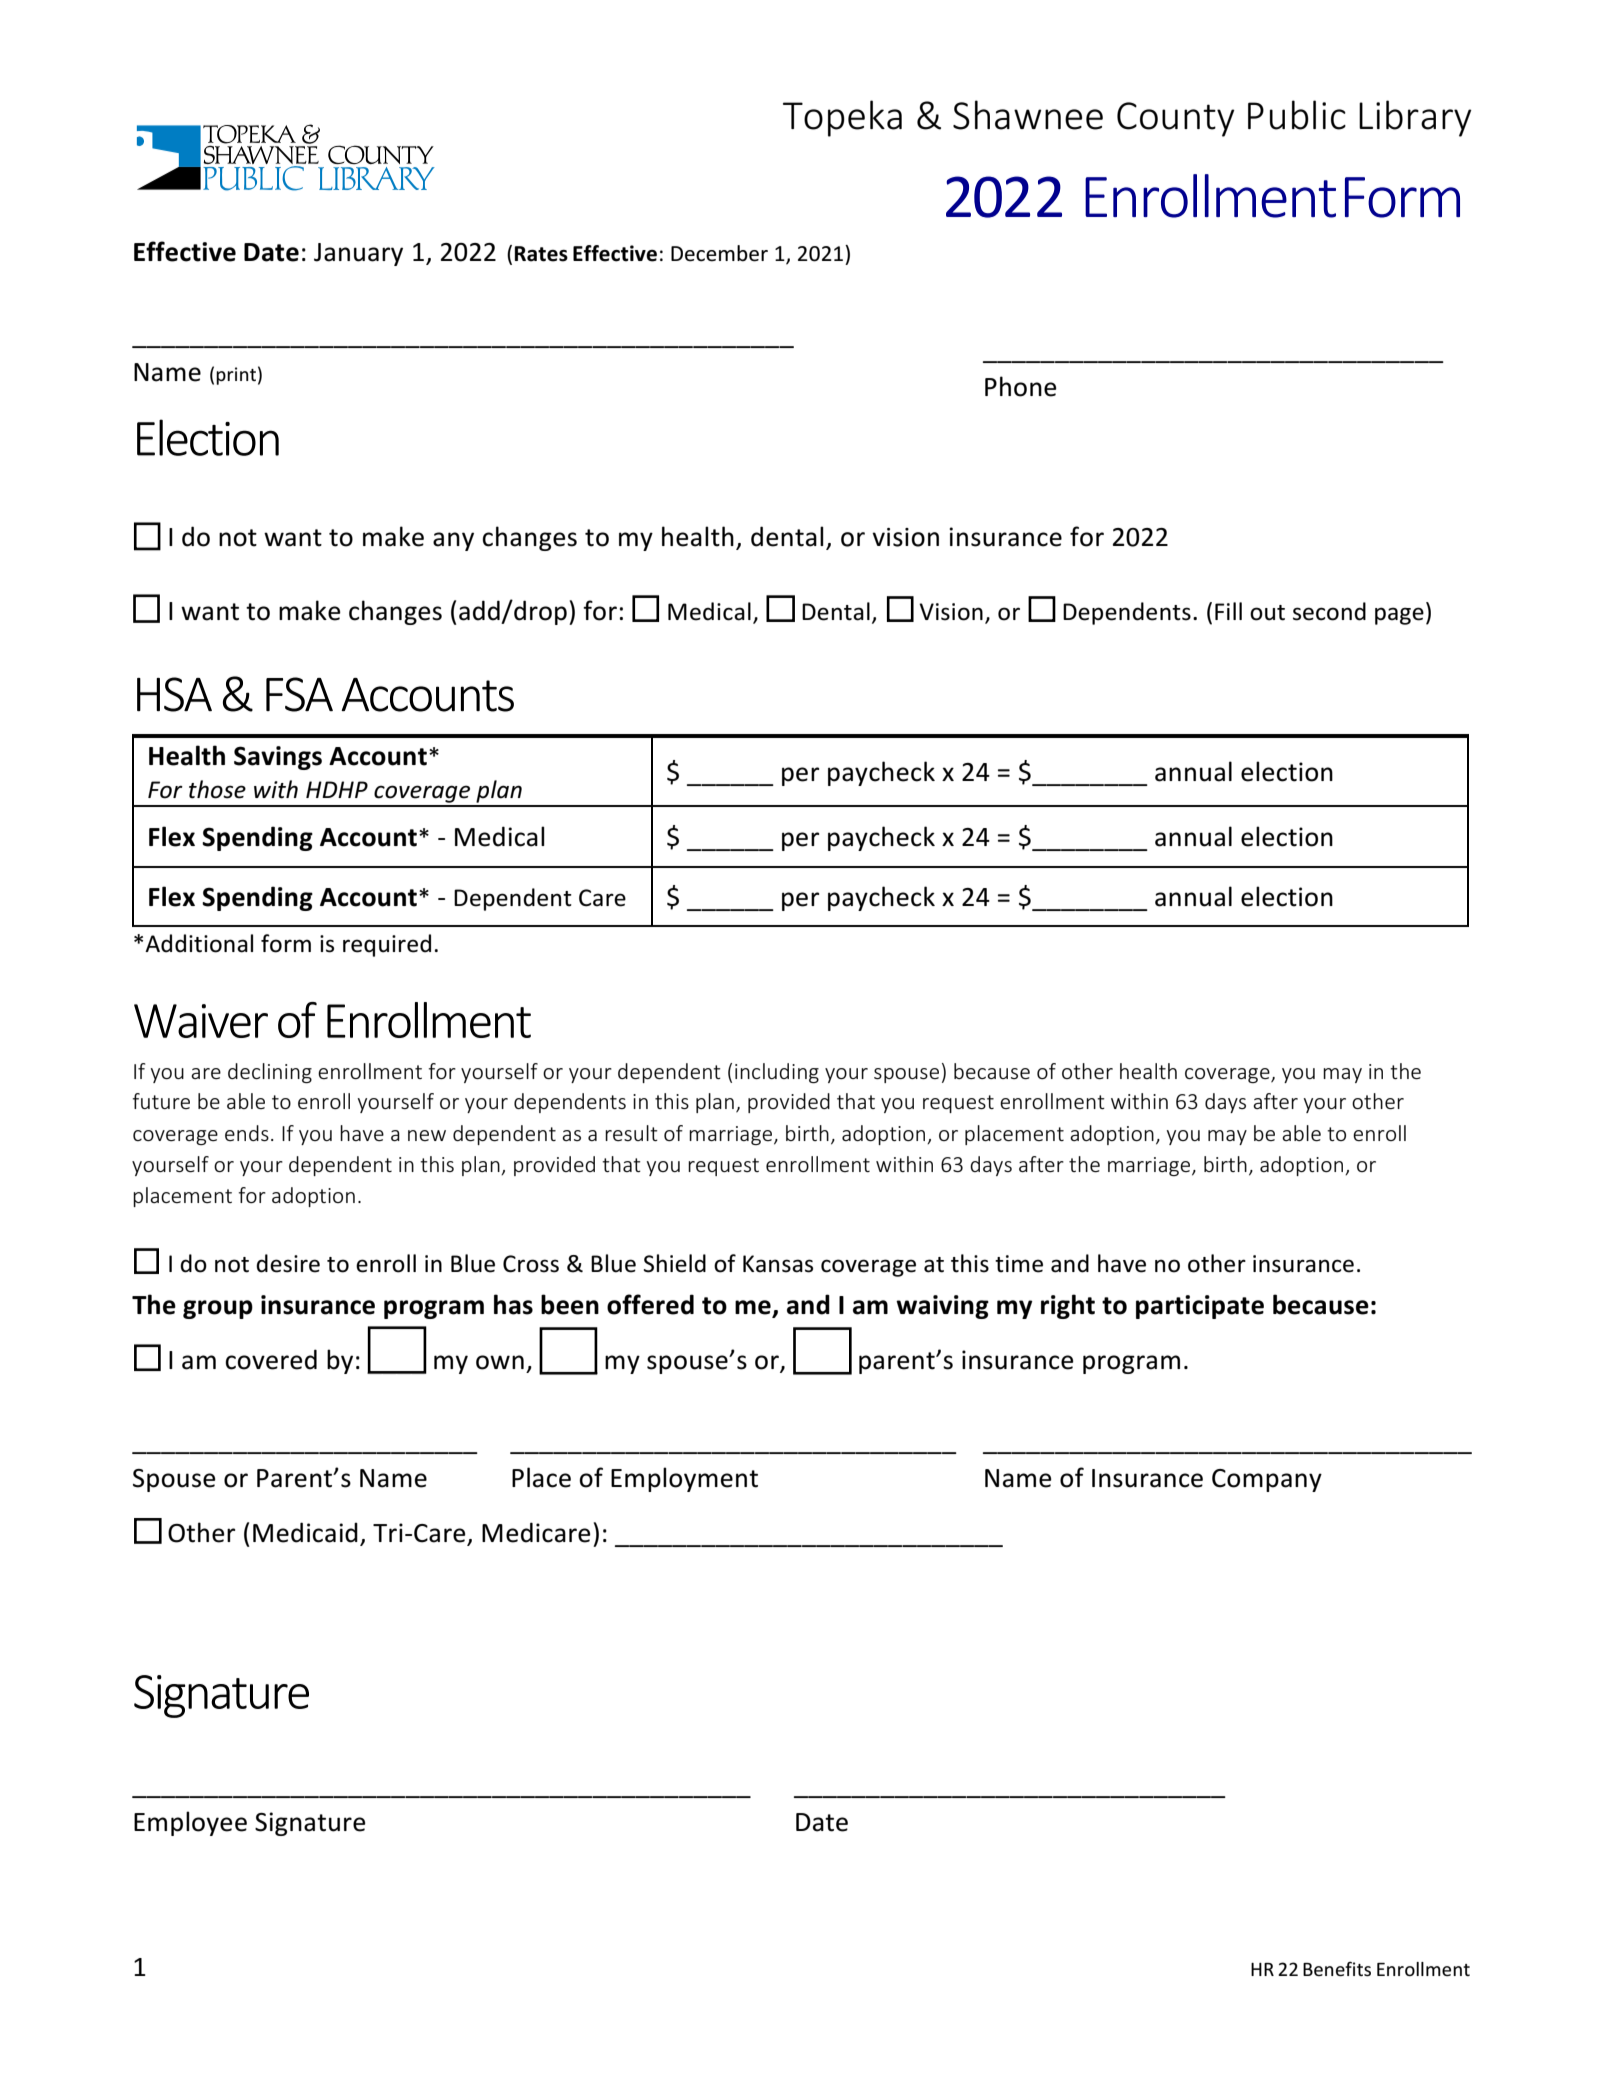 The height and width of the image is (2079, 1607). What do you see at coordinates (305, 1532) in the image?
I see `Medicaid` at bounding box center [305, 1532].
